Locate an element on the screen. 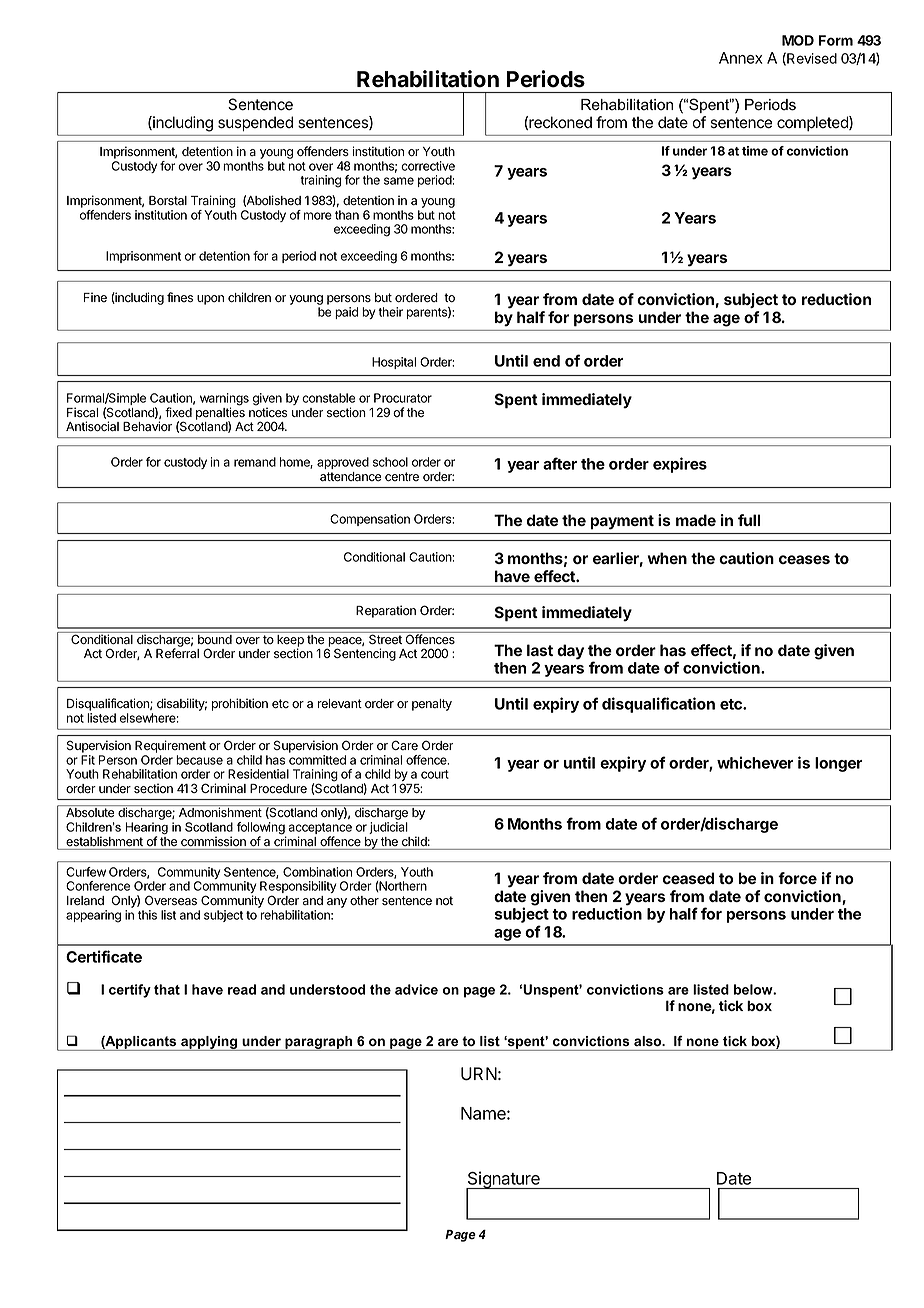 This screenshot has height=1308, width=924. ceases is located at coordinates (804, 559).
